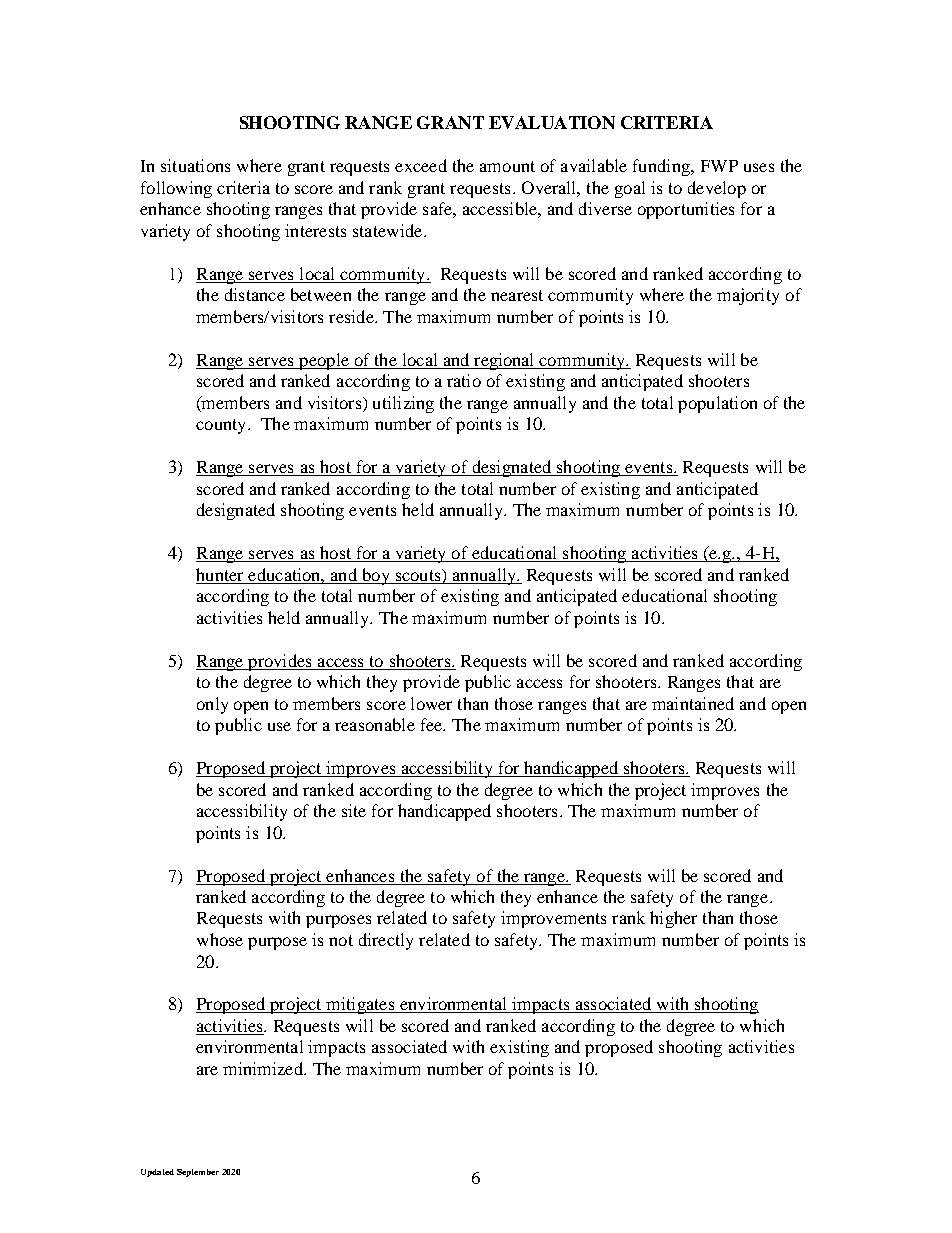 This screenshot has width=952, height=1233. What do you see at coordinates (553, 919) in the screenshot?
I see `improvements` at bounding box center [553, 919].
